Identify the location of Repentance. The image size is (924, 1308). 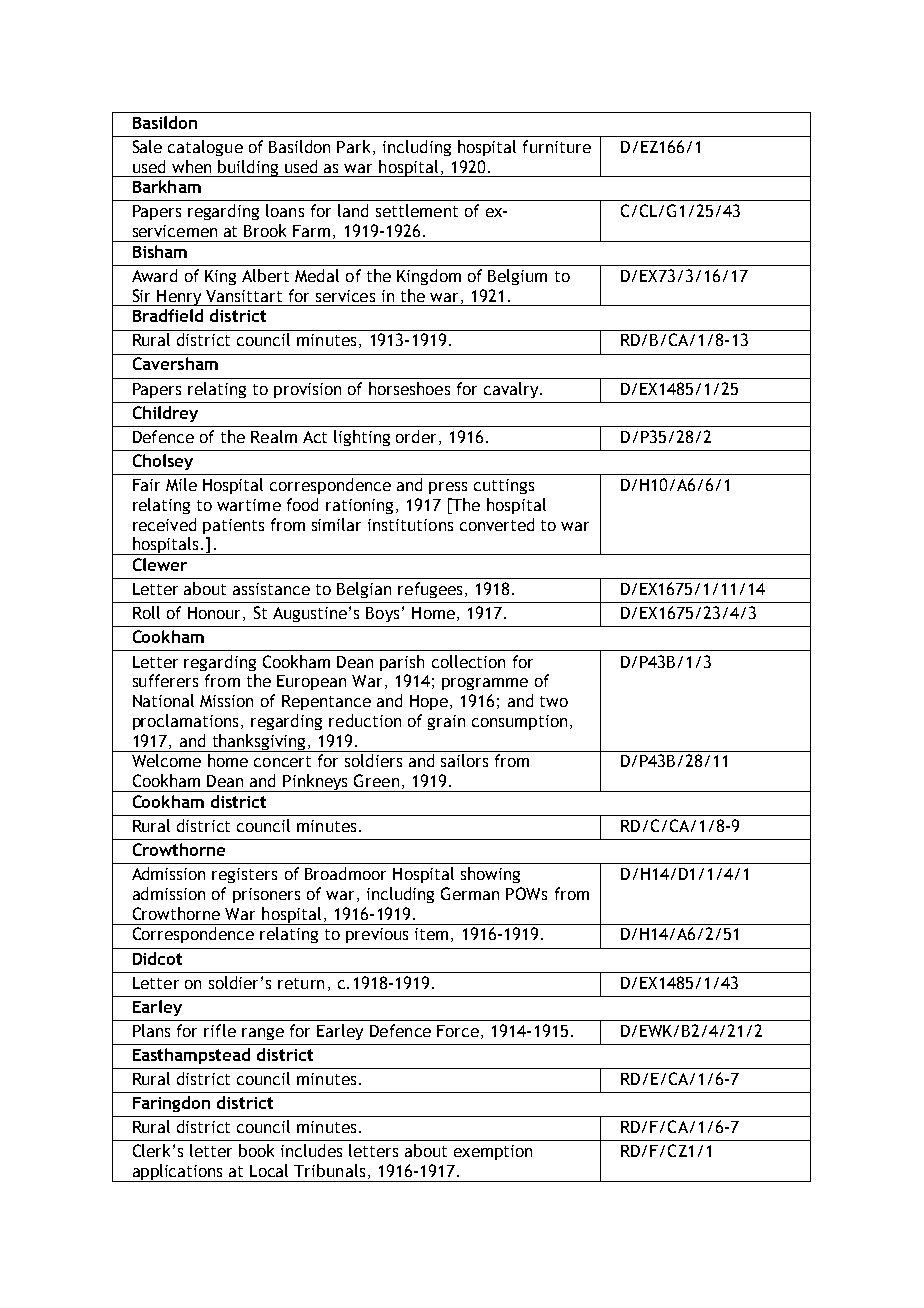
(326, 702).
